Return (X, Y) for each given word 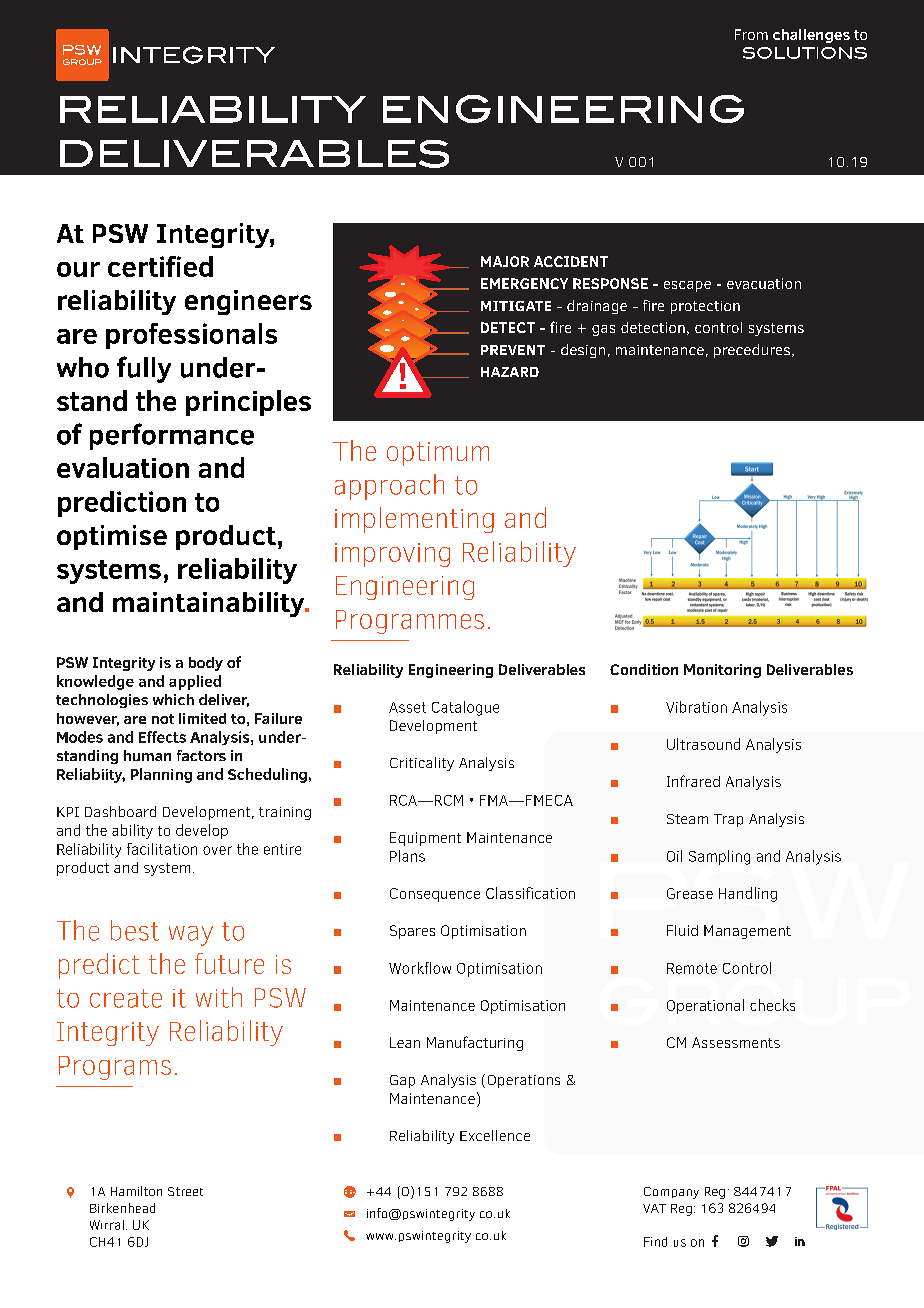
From (751, 34)
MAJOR (505, 261)
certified (160, 266)
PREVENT (513, 350)
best (135, 930)
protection (705, 307)
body (206, 664)
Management (747, 932)
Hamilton (136, 1191)
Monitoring (722, 671)
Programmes (410, 622)
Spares (412, 932)
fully (144, 369)
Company (671, 1193)
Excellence (495, 1135)
